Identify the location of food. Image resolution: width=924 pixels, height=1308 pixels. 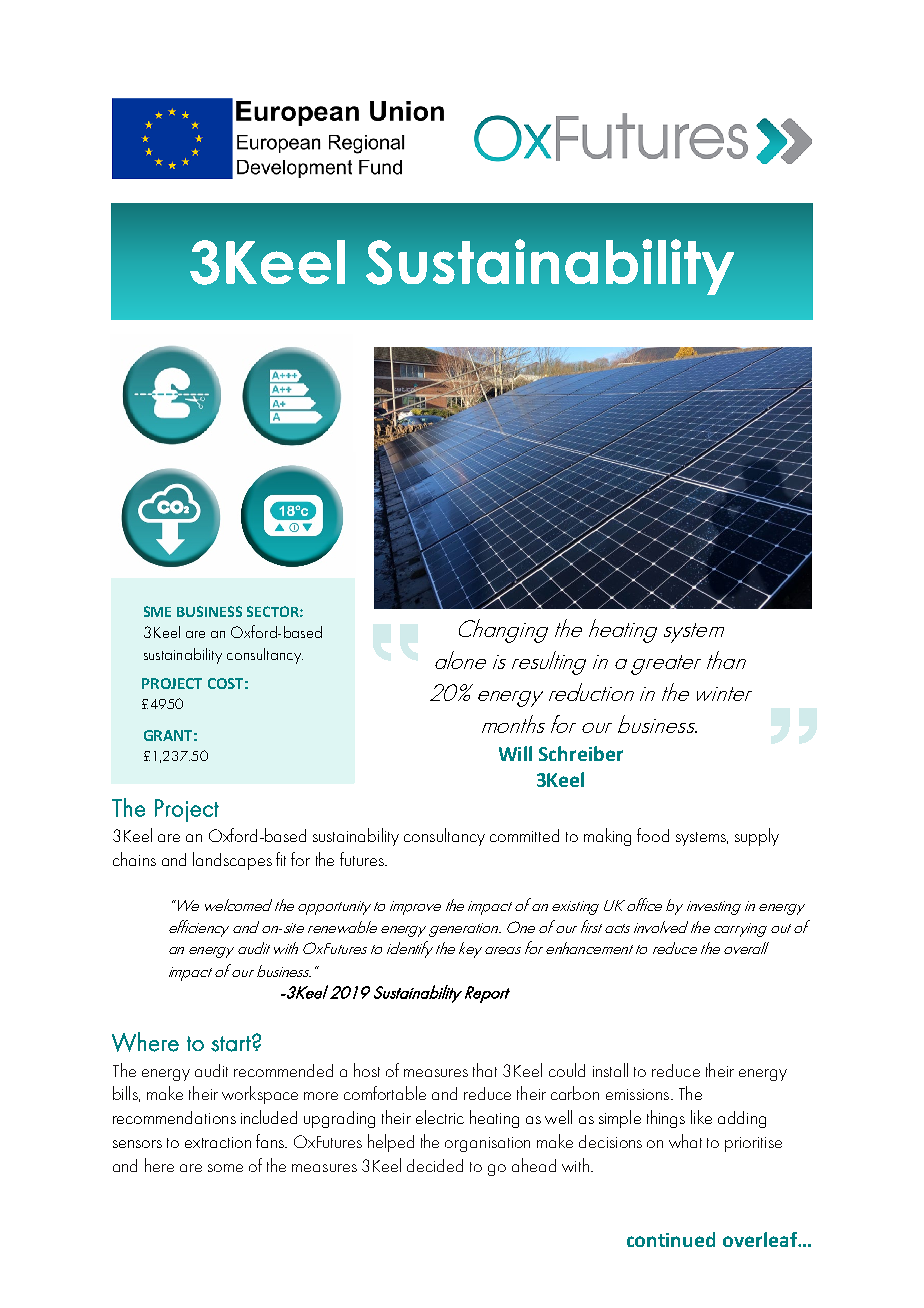
(653, 835).
